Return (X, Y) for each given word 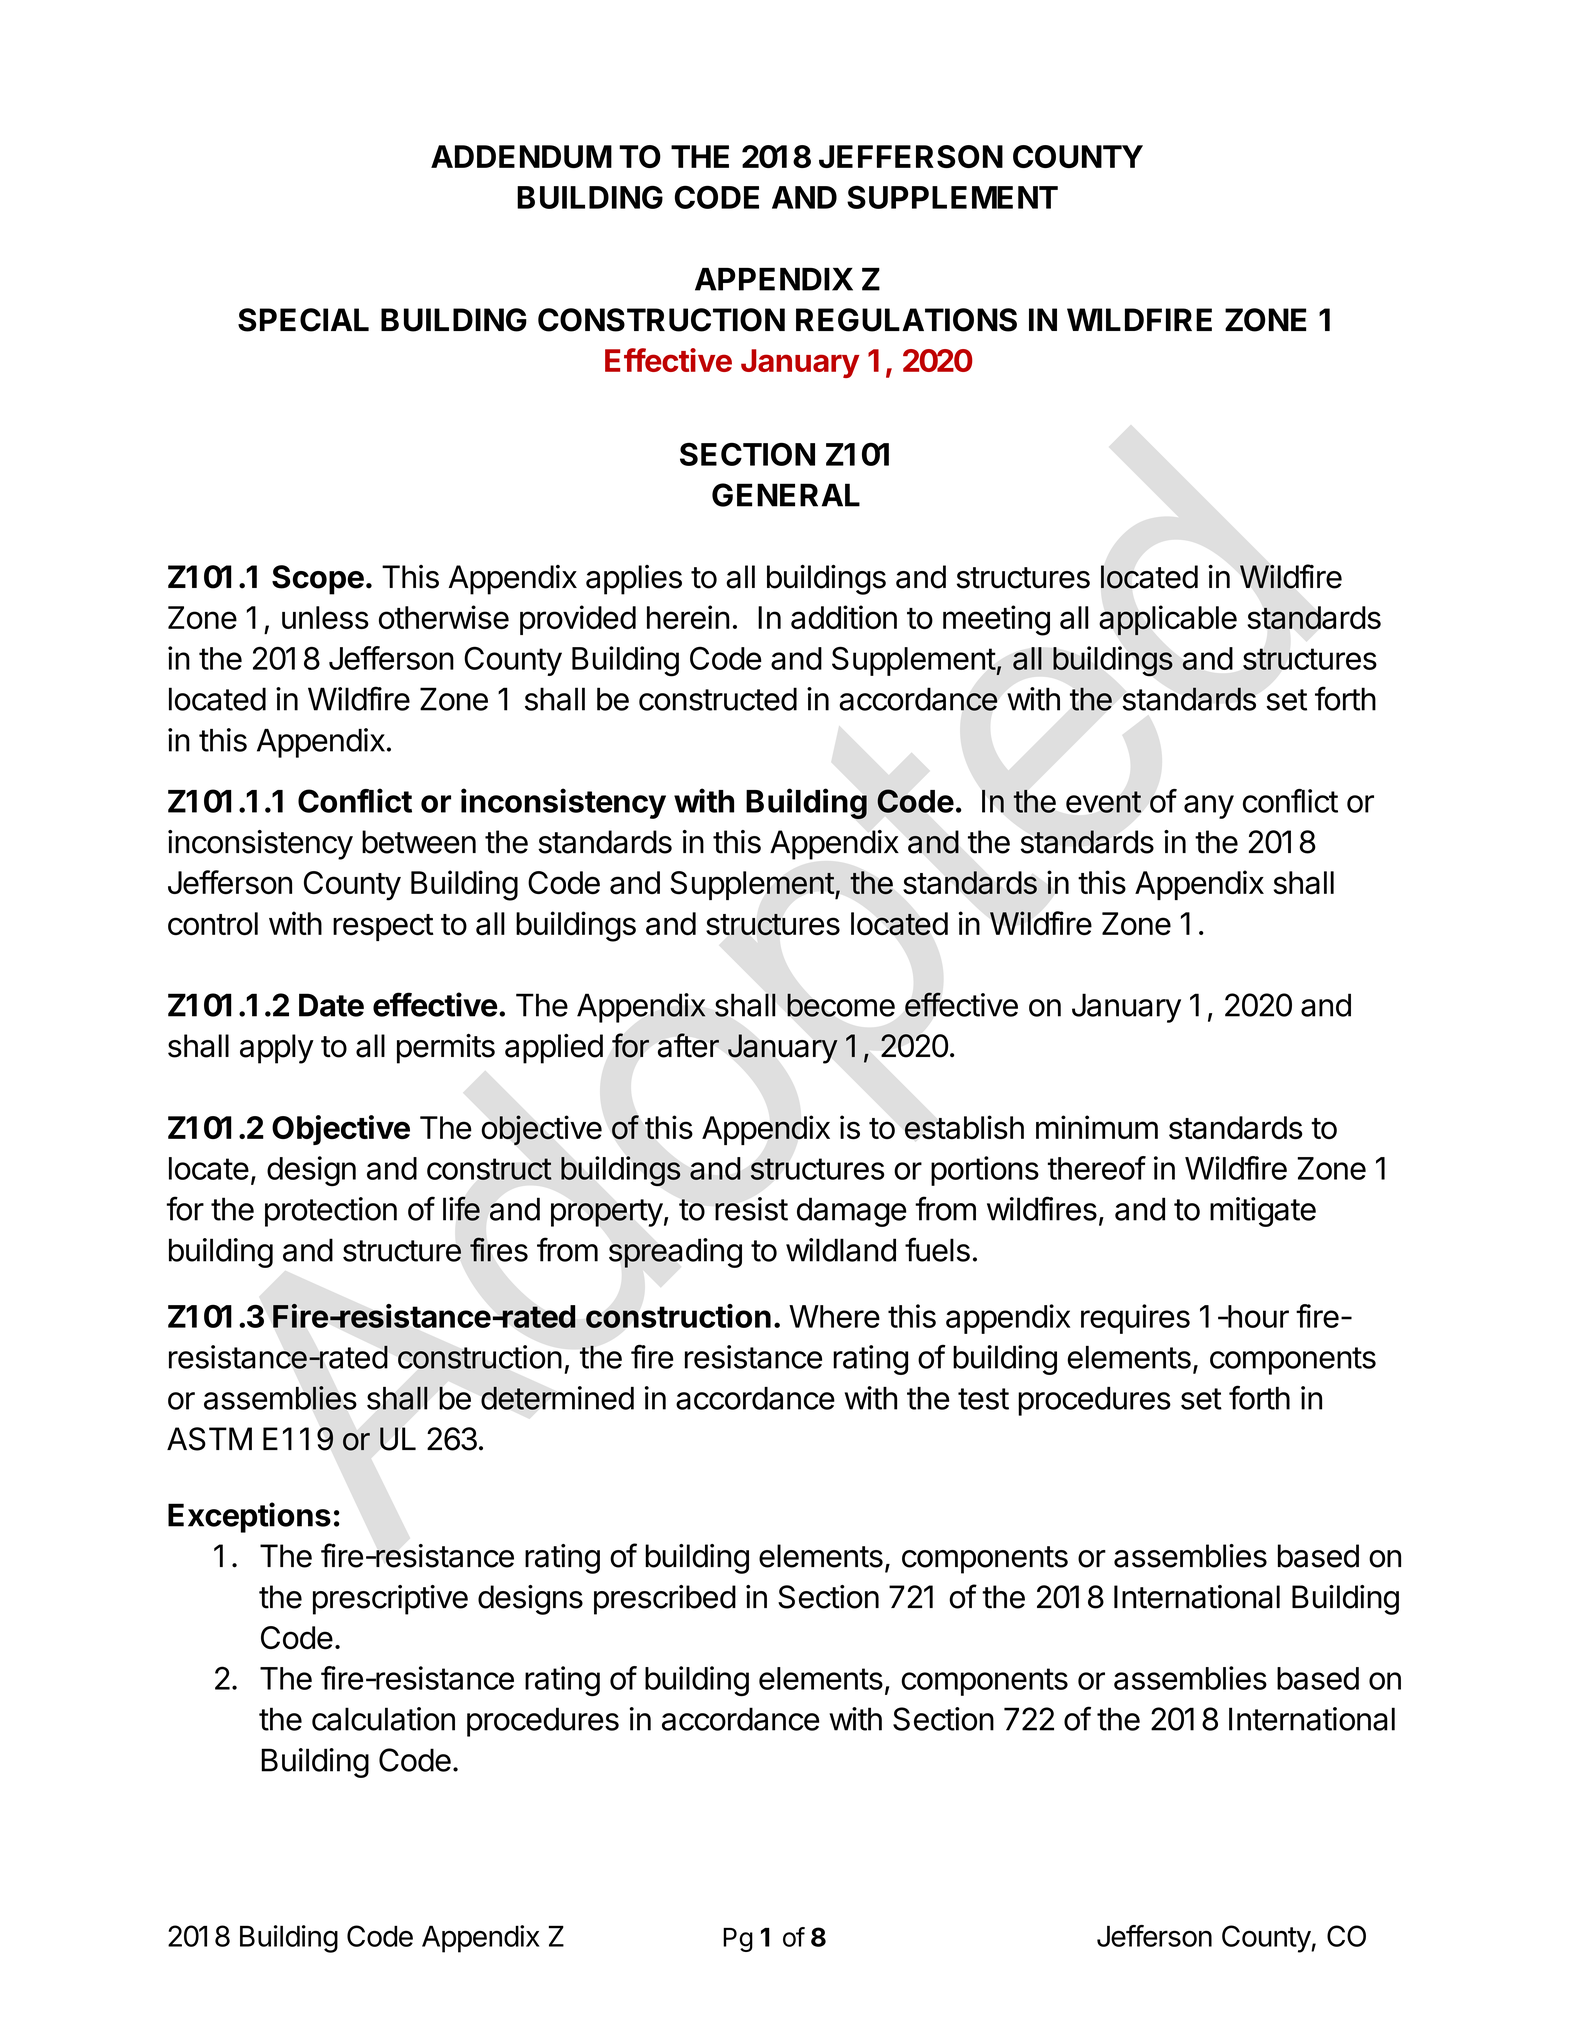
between (419, 842)
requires (1135, 1319)
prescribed (665, 1600)
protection (331, 1212)
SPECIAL (303, 320)
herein (688, 617)
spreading (675, 1253)
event (1103, 802)
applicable (1168, 620)
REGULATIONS (906, 320)
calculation (383, 1719)
